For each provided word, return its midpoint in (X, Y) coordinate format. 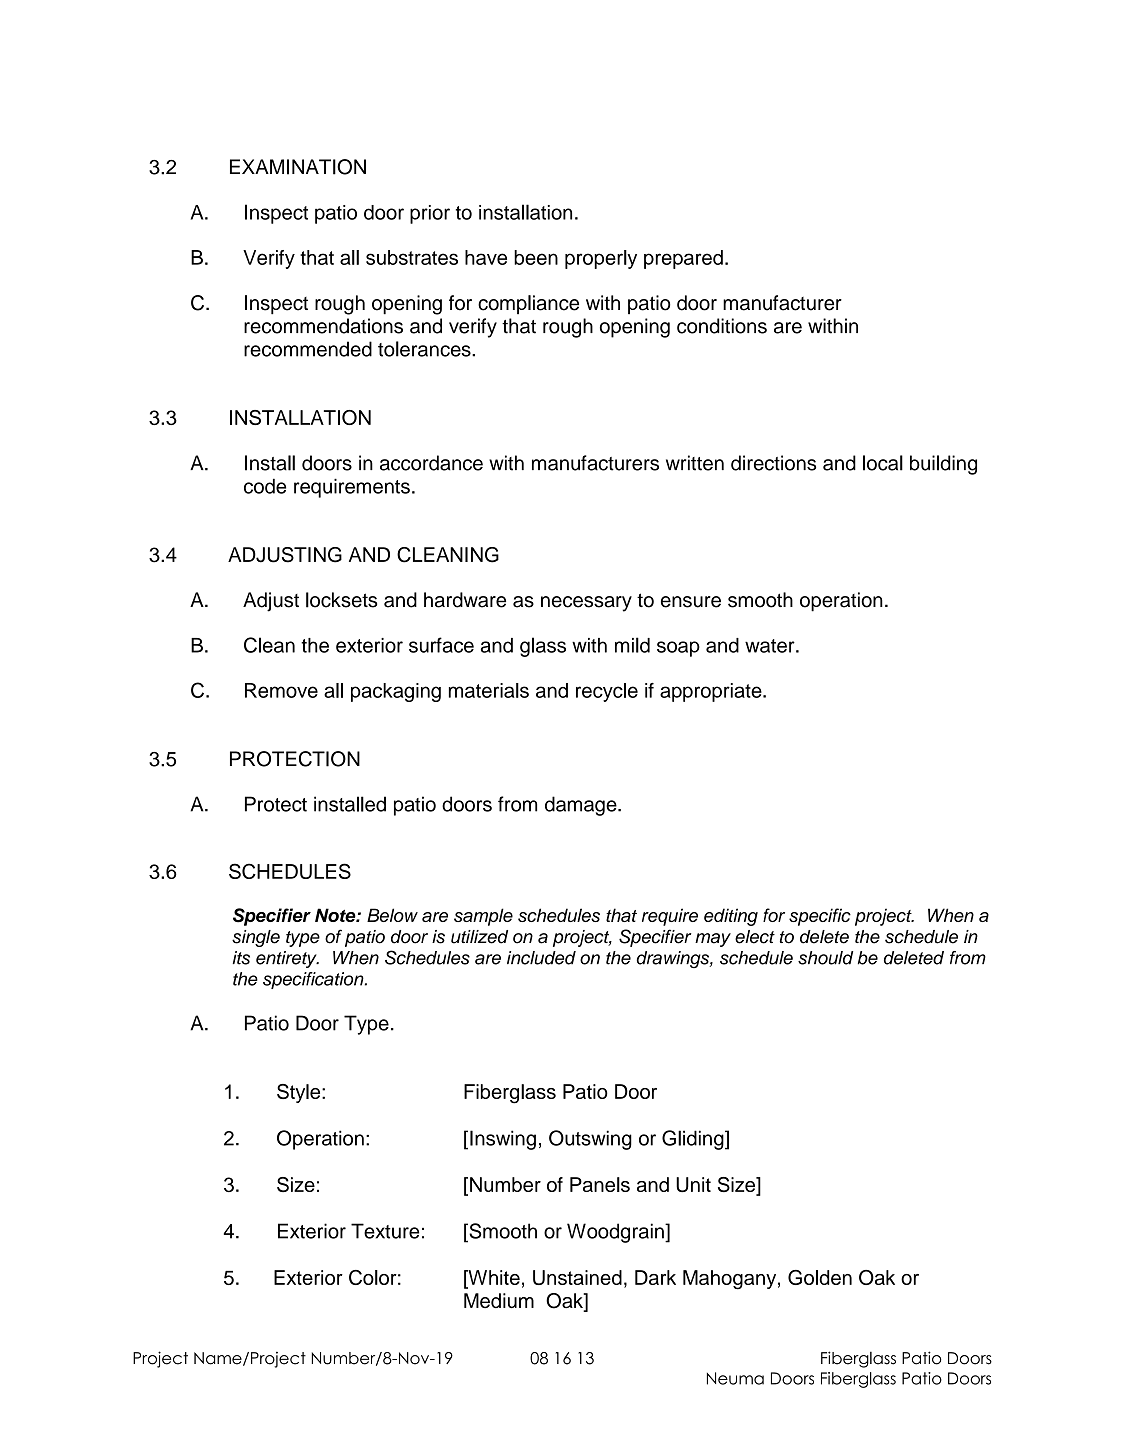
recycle (607, 692)
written (695, 463)
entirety (287, 959)
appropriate (712, 692)
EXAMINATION (298, 167)
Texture (385, 1231)
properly (601, 259)
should (825, 958)
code (265, 486)
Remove (281, 690)
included (541, 958)
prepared (683, 259)
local (883, 463)
